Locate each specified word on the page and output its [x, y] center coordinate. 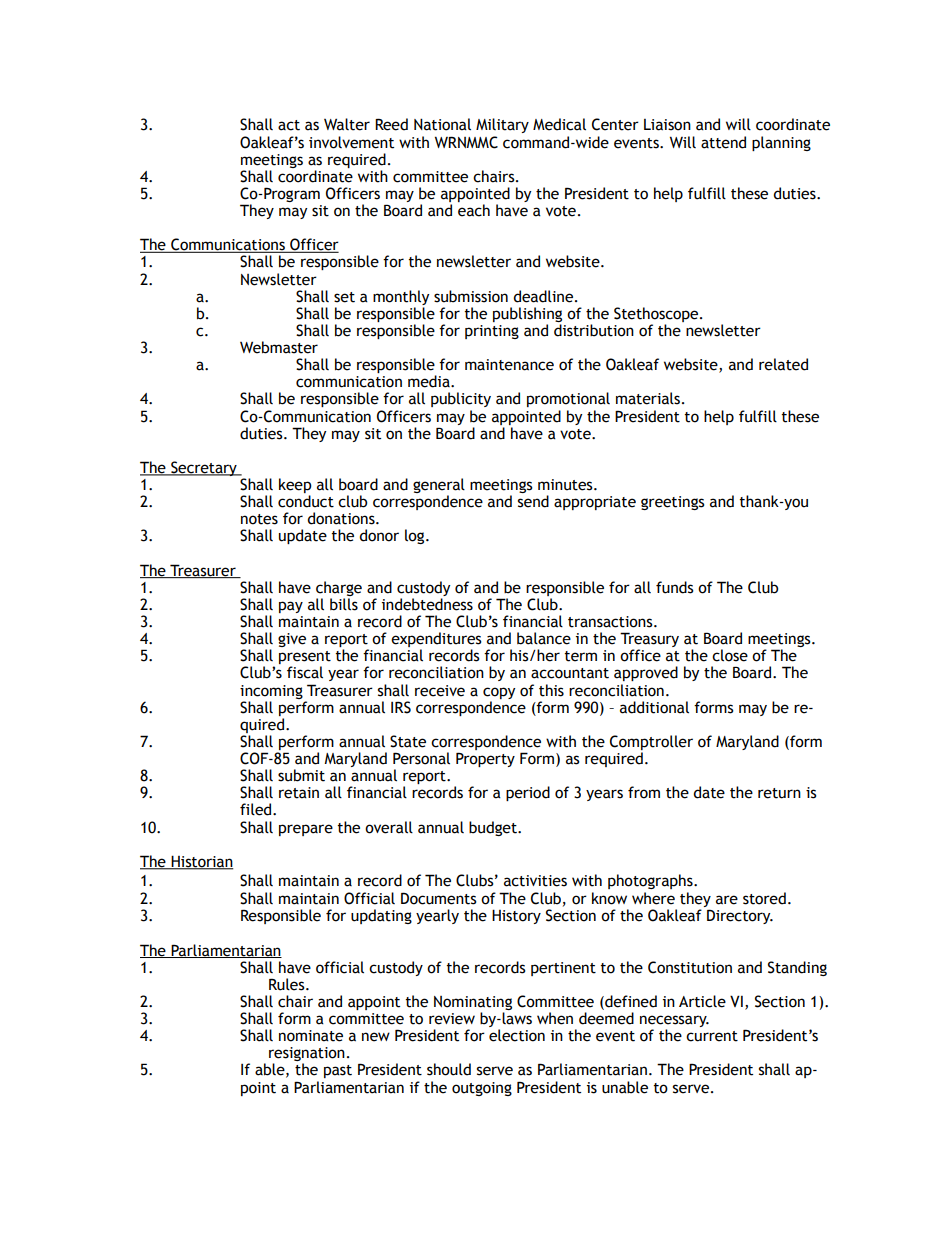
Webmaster [279, 347]
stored [764, 898]
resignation [307, 1055]
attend [723, 142]
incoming [271, 692]
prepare [306, 830]
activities [535, 881]
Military [502, 125]
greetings [673, 503]
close [730, 655]
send [533, 501]
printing [492, 332]
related [783, 364]
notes [259, 519]
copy [499, 693]
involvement [351, 142]
